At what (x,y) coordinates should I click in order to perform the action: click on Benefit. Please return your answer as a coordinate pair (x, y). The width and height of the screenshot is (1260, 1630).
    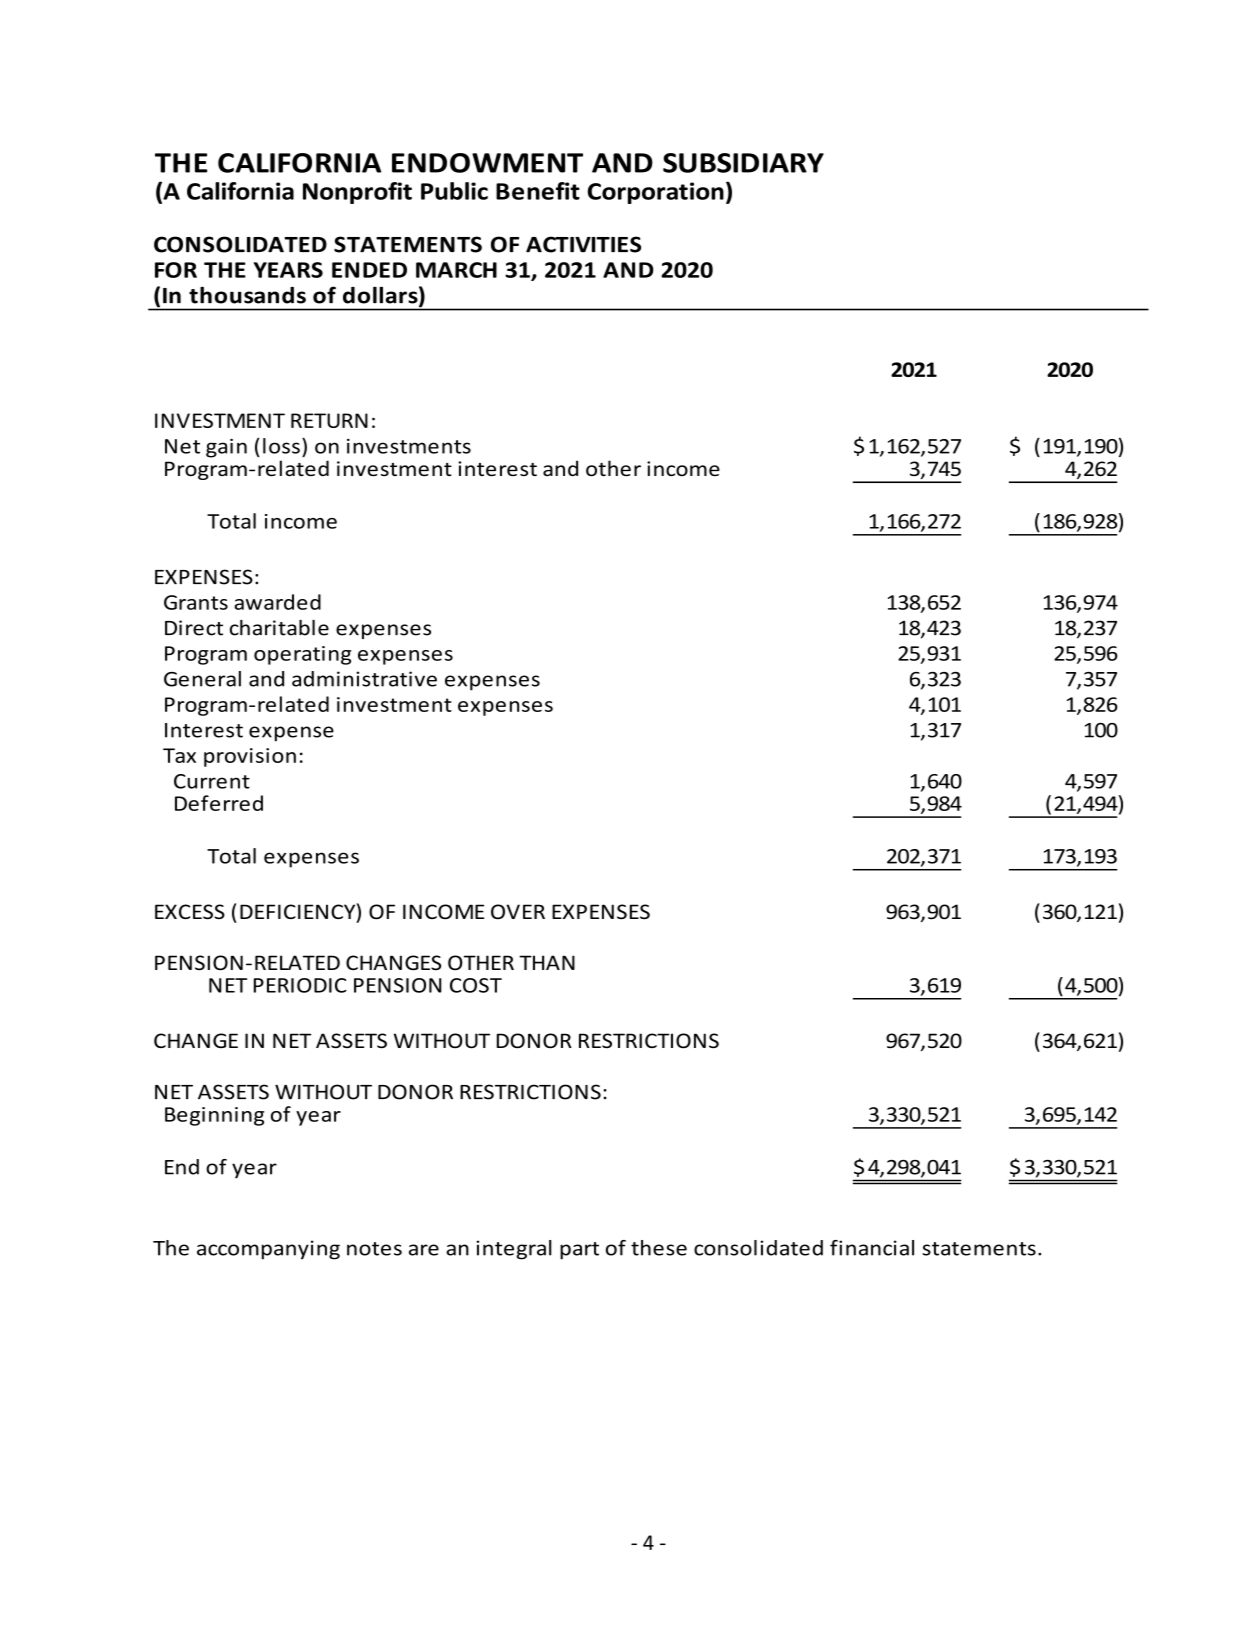
    Looking at the image, I should click on (538, 191).
